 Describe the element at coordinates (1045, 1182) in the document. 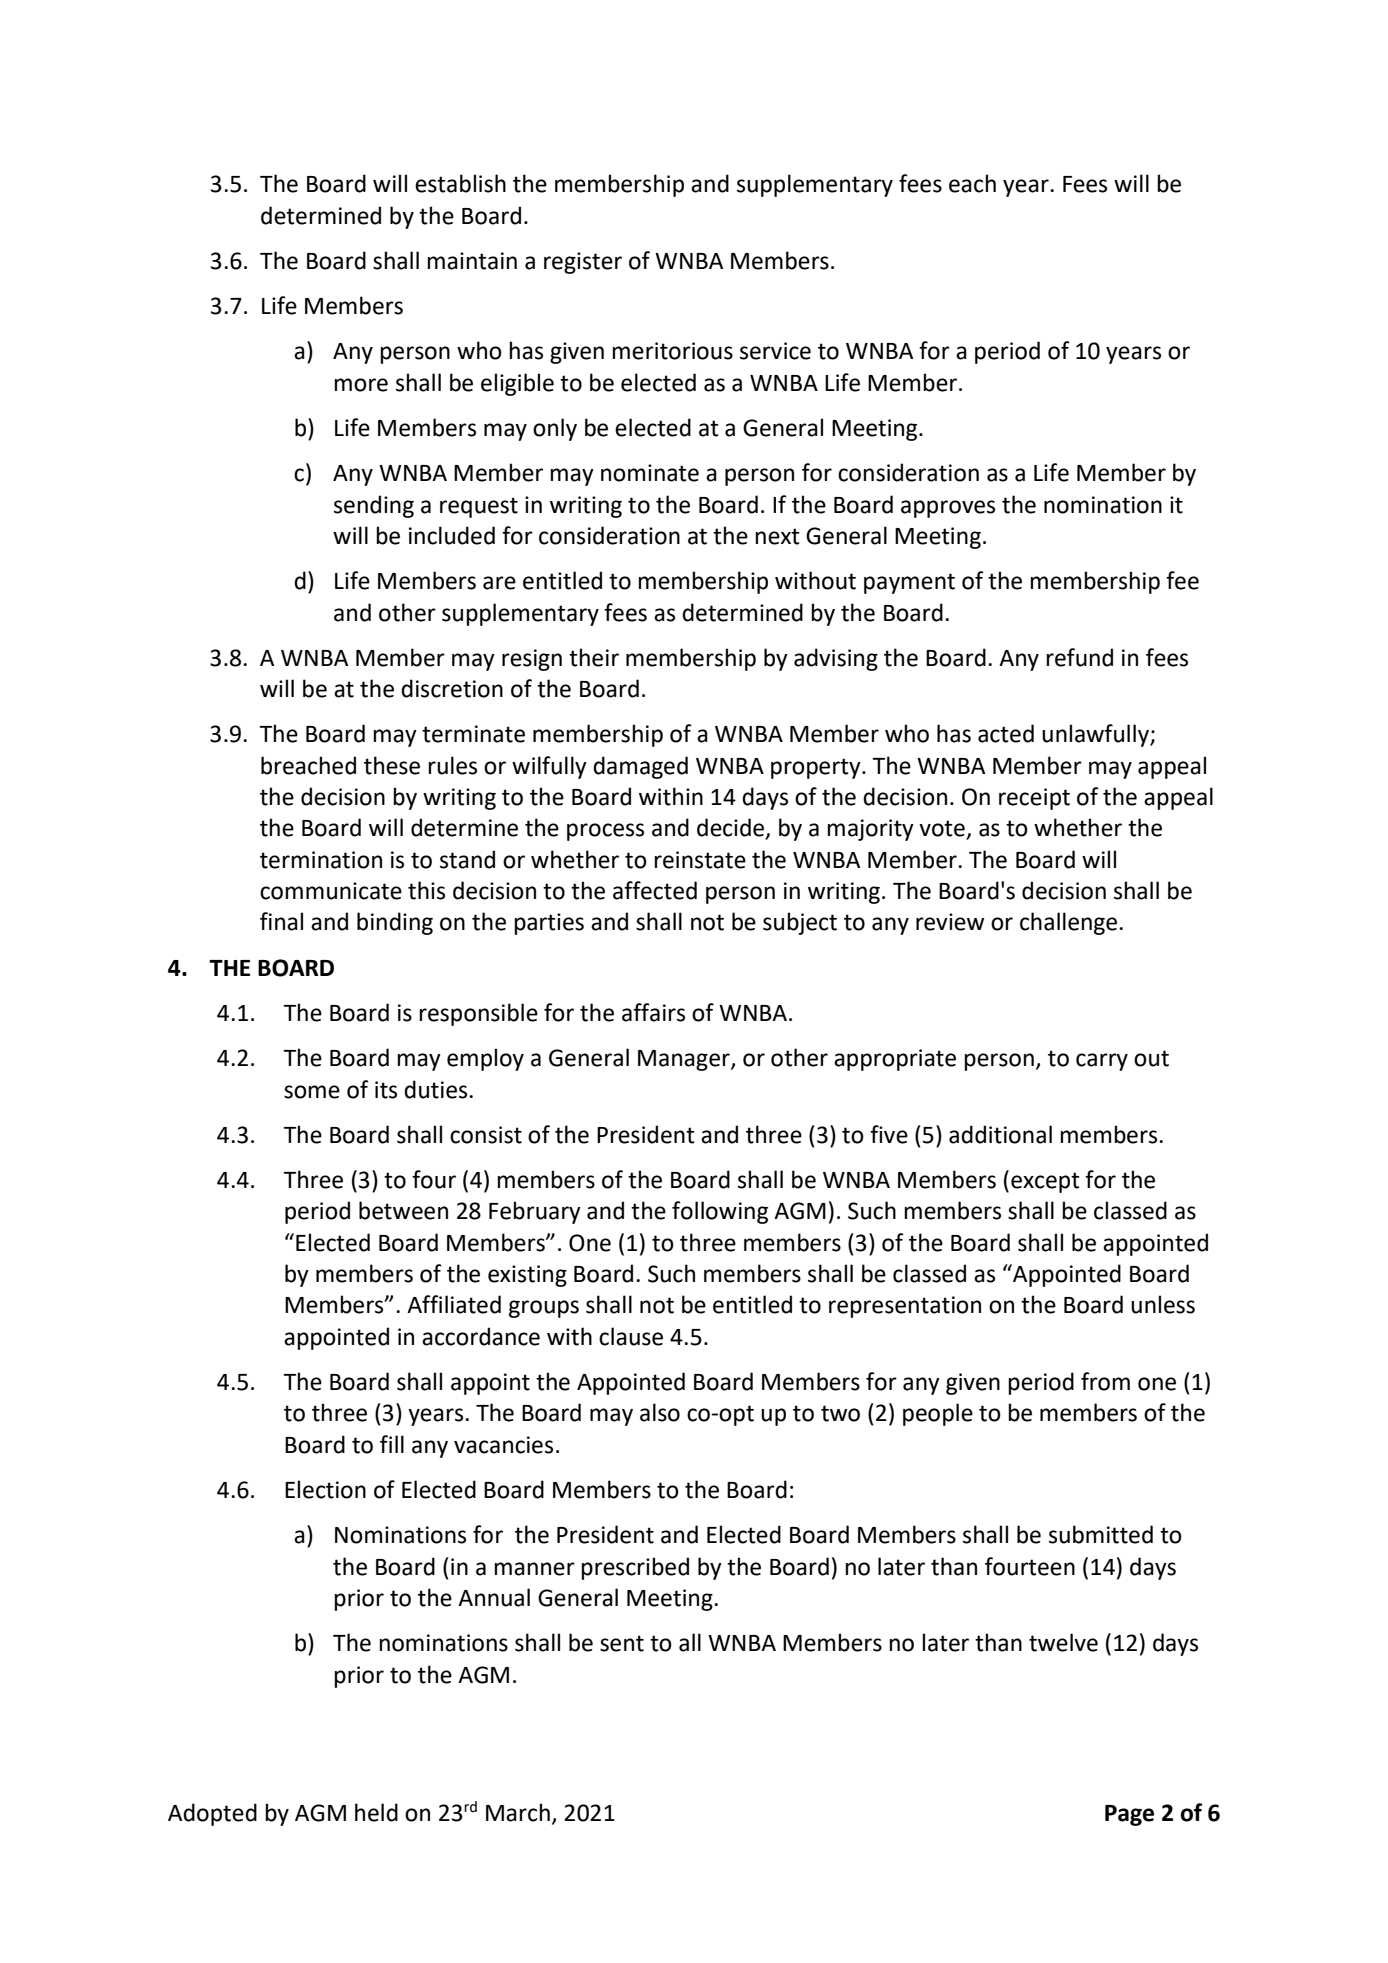

I see `except` at that location.
